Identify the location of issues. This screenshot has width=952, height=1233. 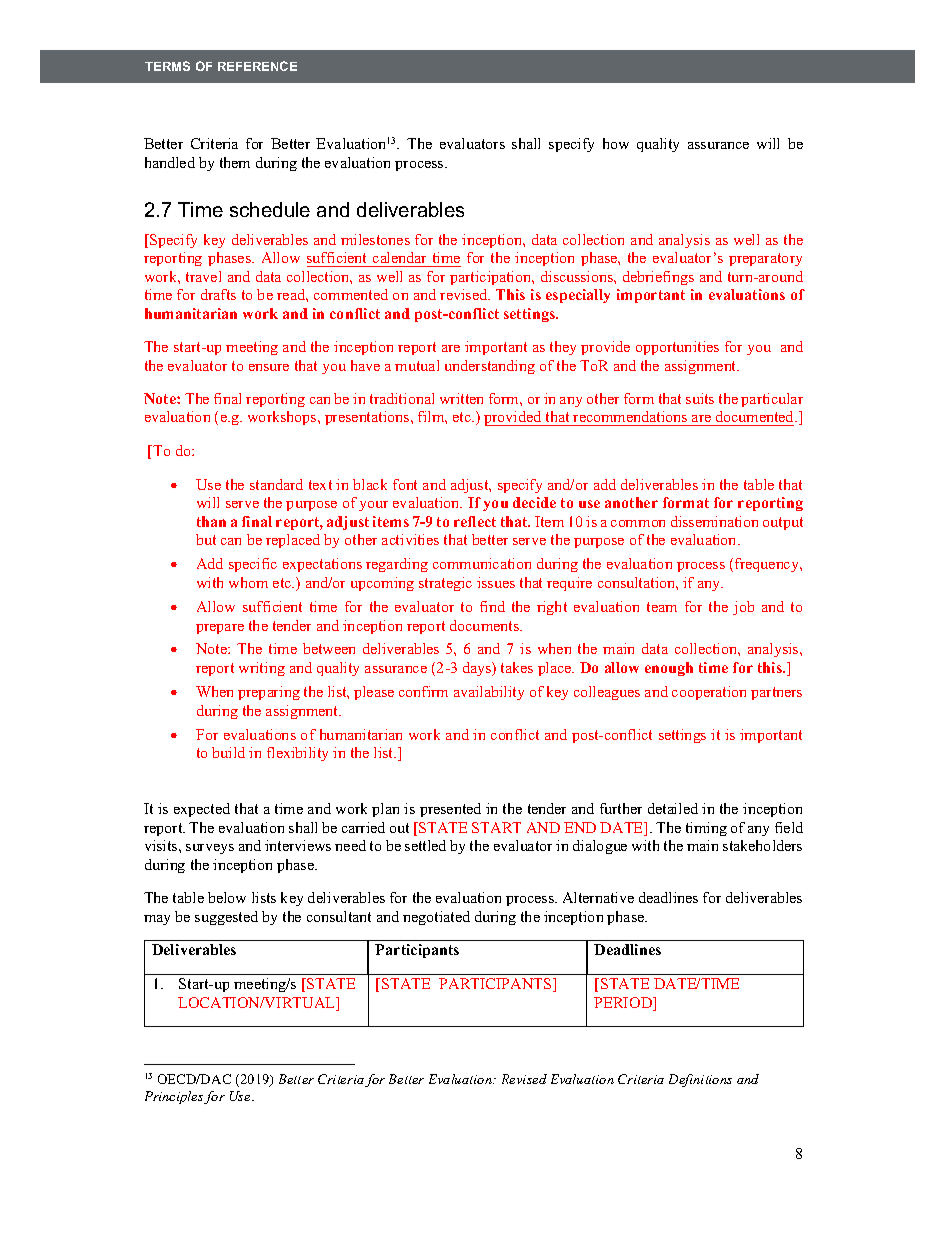
(496, 582).
